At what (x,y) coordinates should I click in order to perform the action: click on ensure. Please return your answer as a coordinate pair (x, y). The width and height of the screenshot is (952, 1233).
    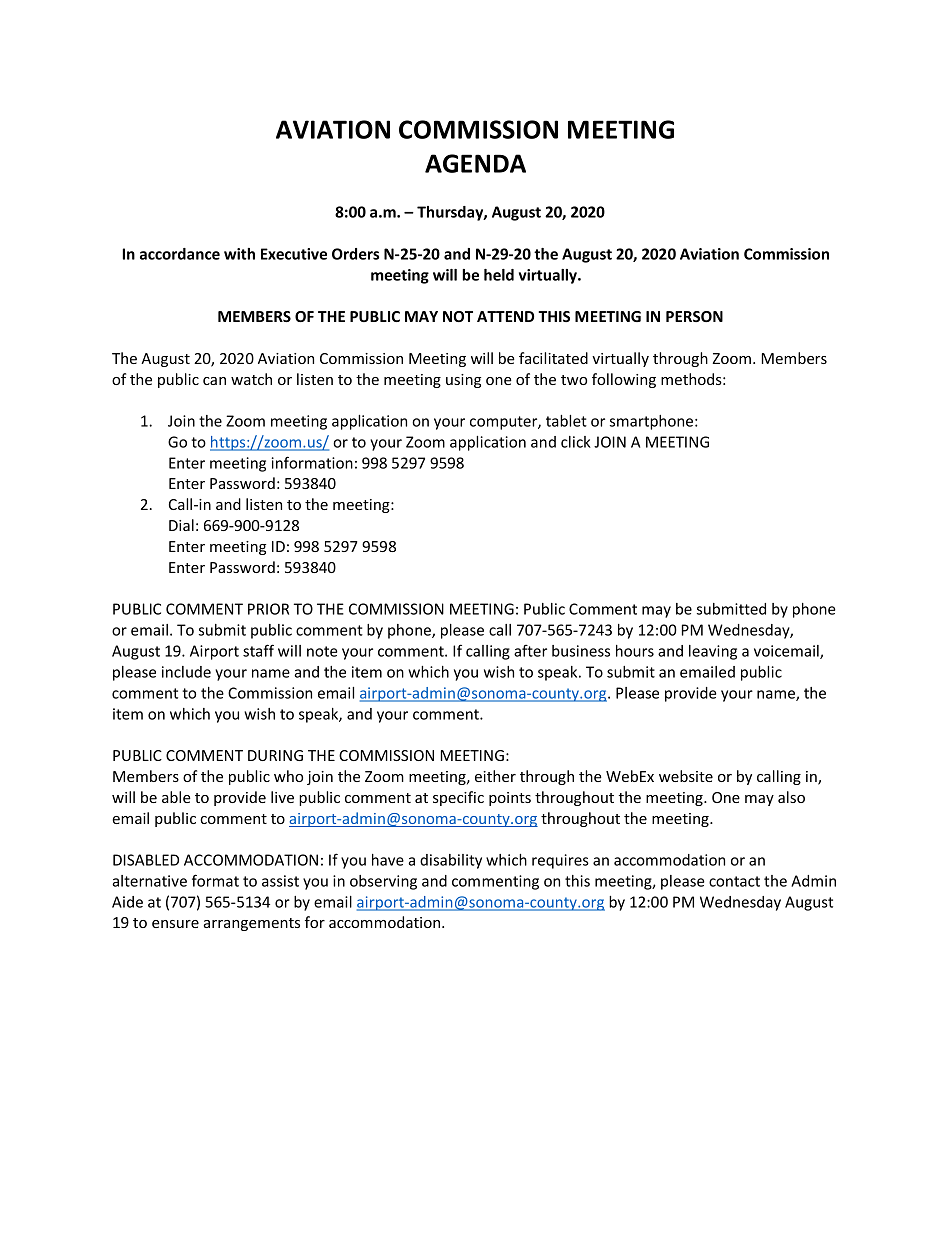
    Looking at the image, I should click on (175, 924).
